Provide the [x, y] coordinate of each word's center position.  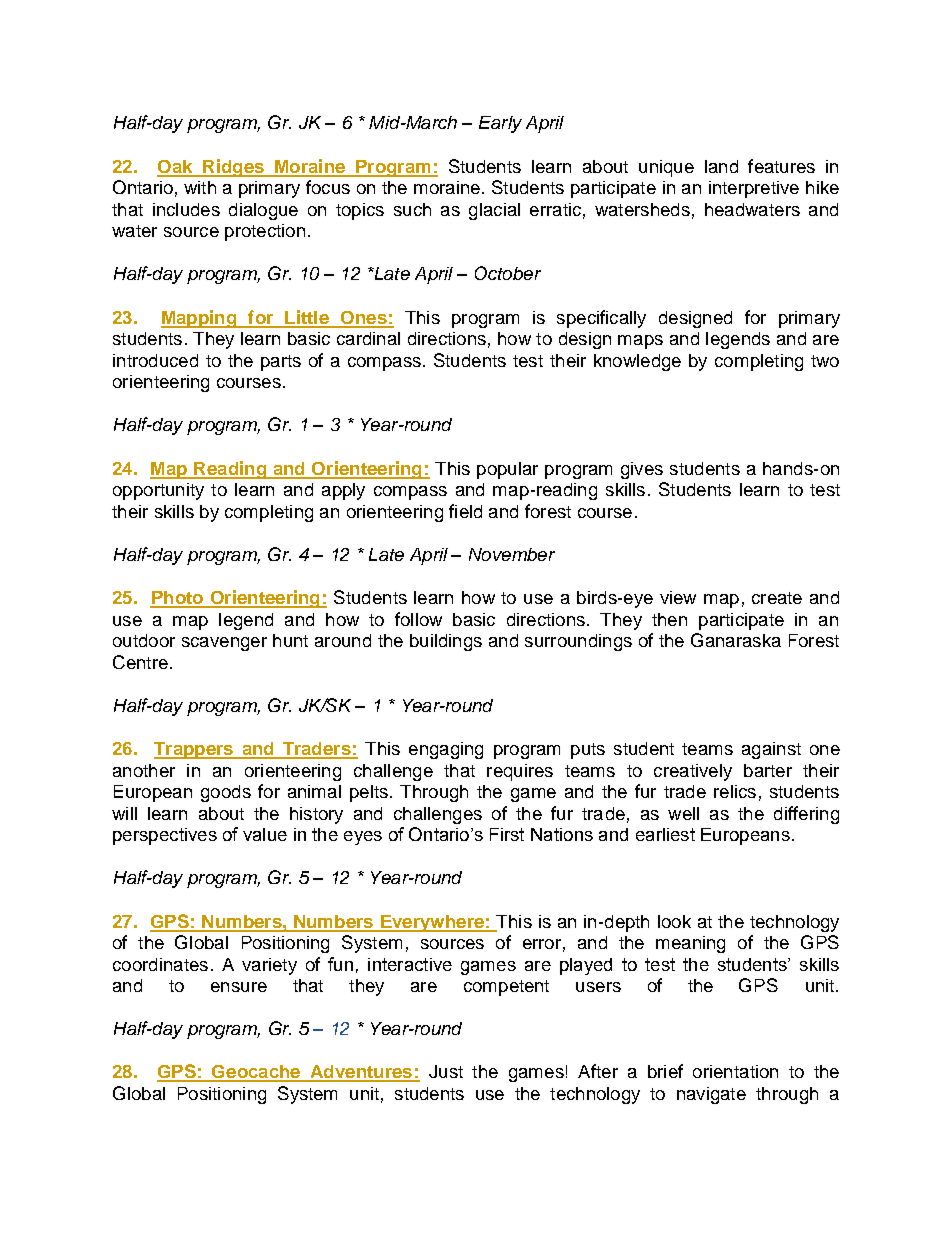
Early [500, 124]
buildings [446, 642]
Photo [177, 599]
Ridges [233, 168]
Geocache [256, 1073]
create [777, 598]
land [721, 166]
